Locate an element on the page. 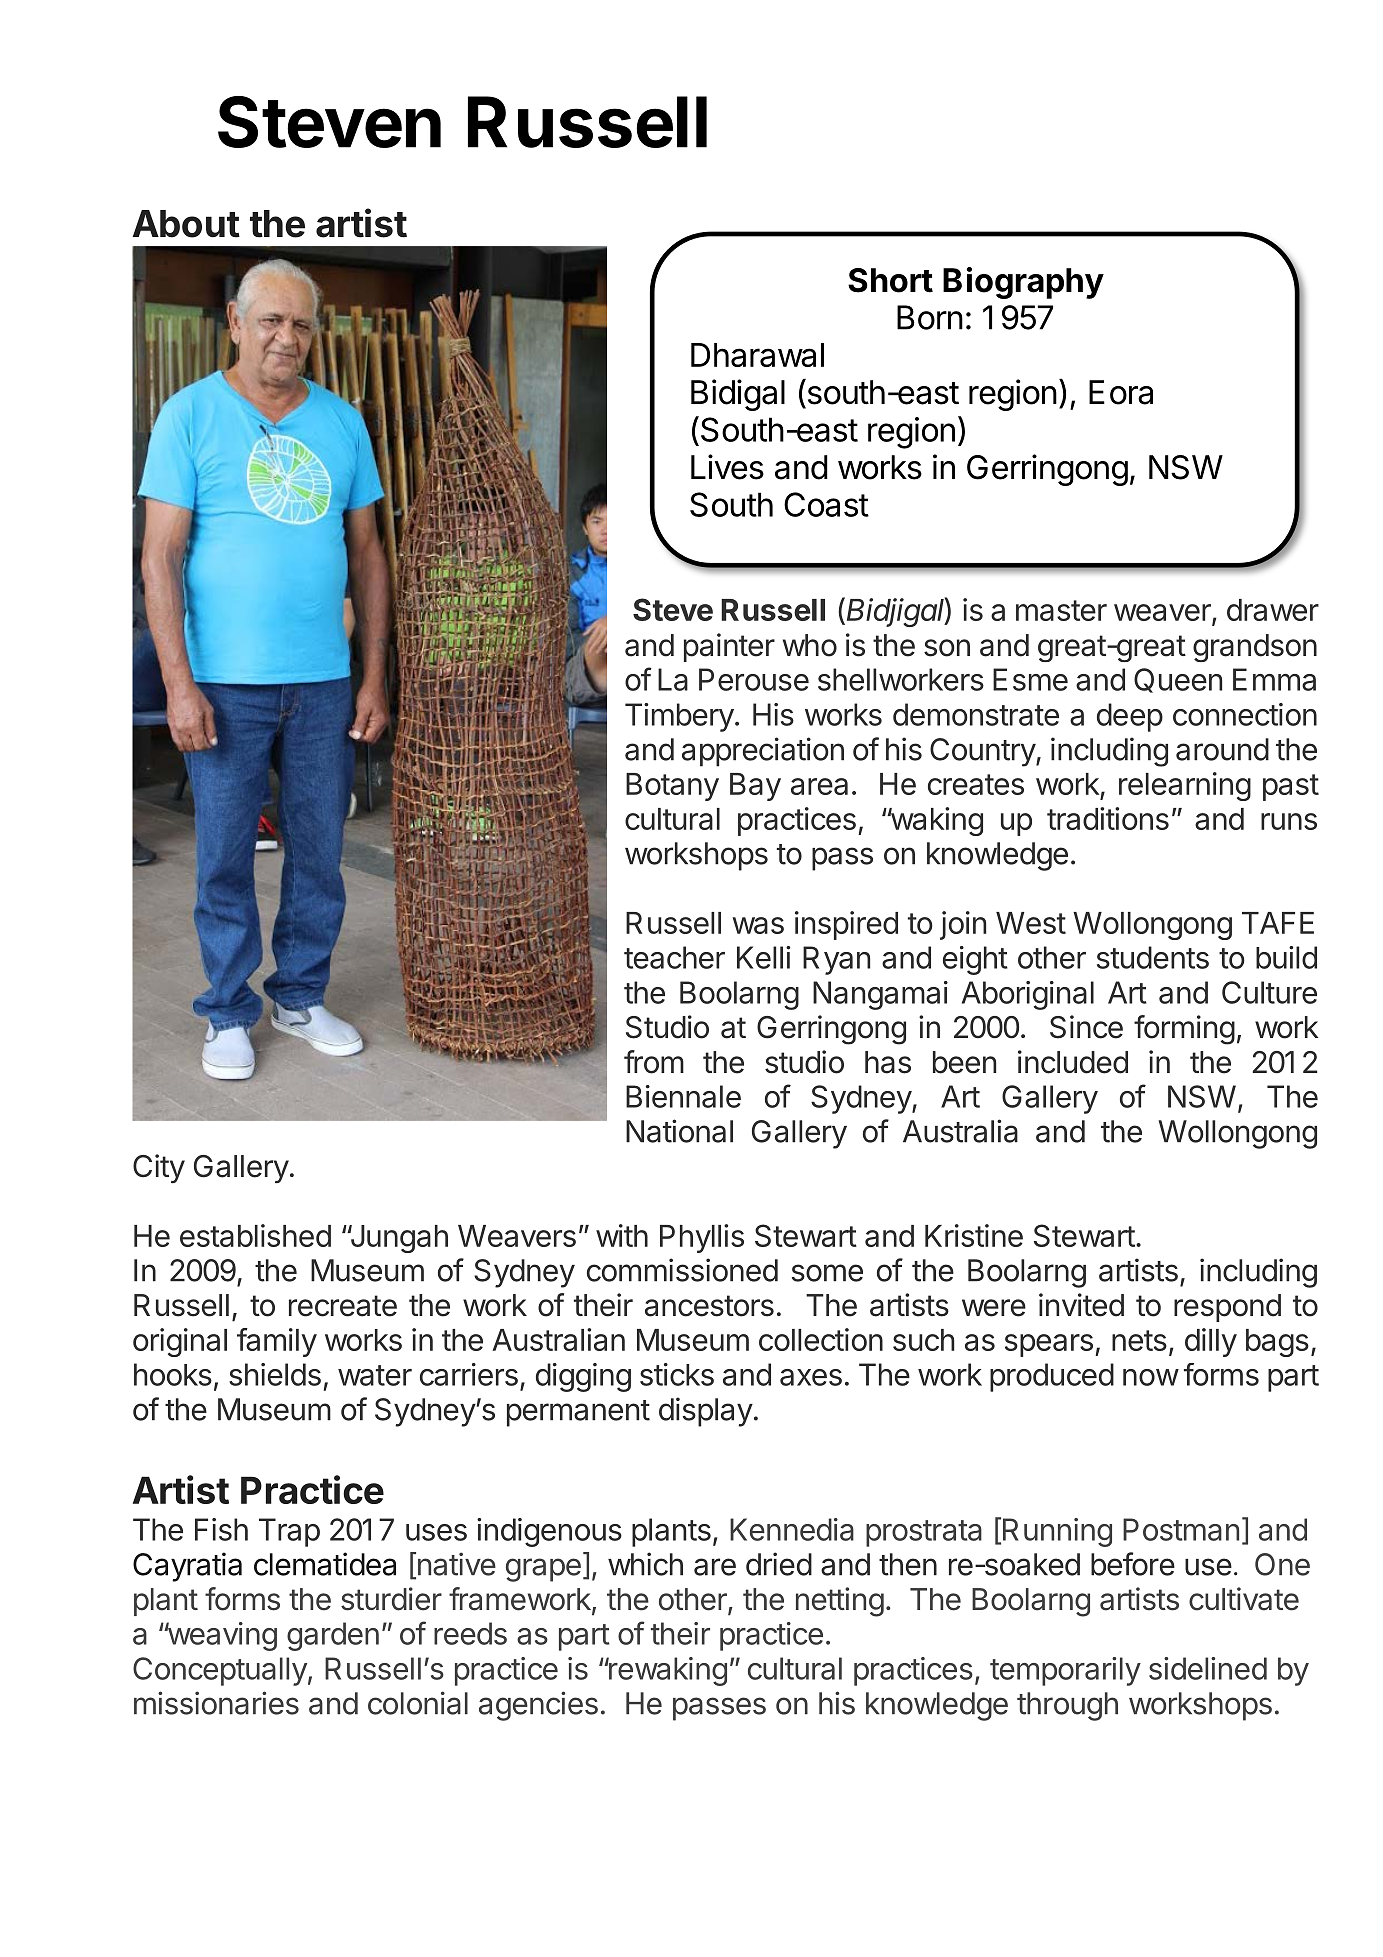 This page has height=1957, width=1383. appreciation is located at coordinates (763, 752).
